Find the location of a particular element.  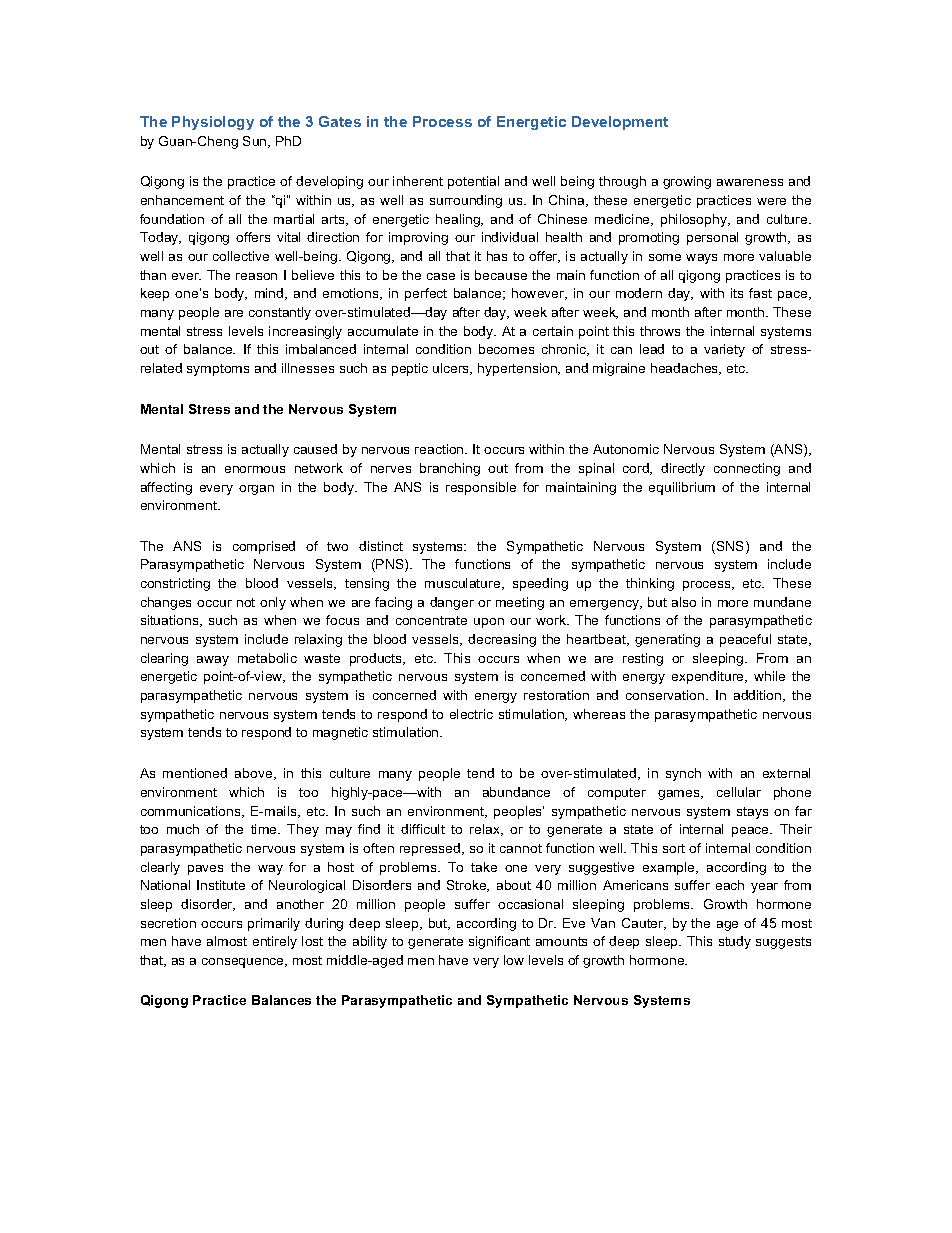

potential is located at coordinates (473, 182).
